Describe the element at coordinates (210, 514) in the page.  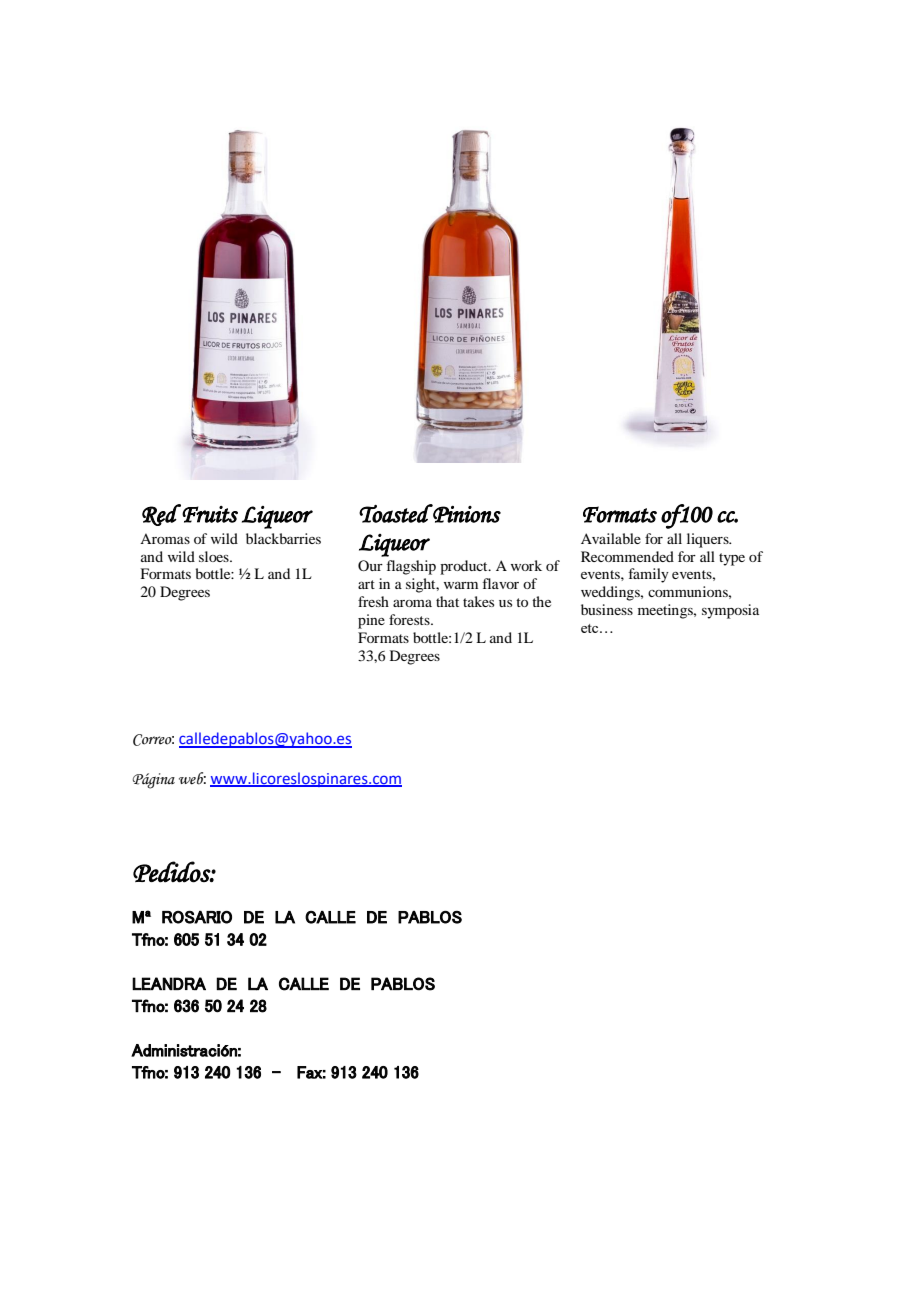
I see `Fruits` at that location.
